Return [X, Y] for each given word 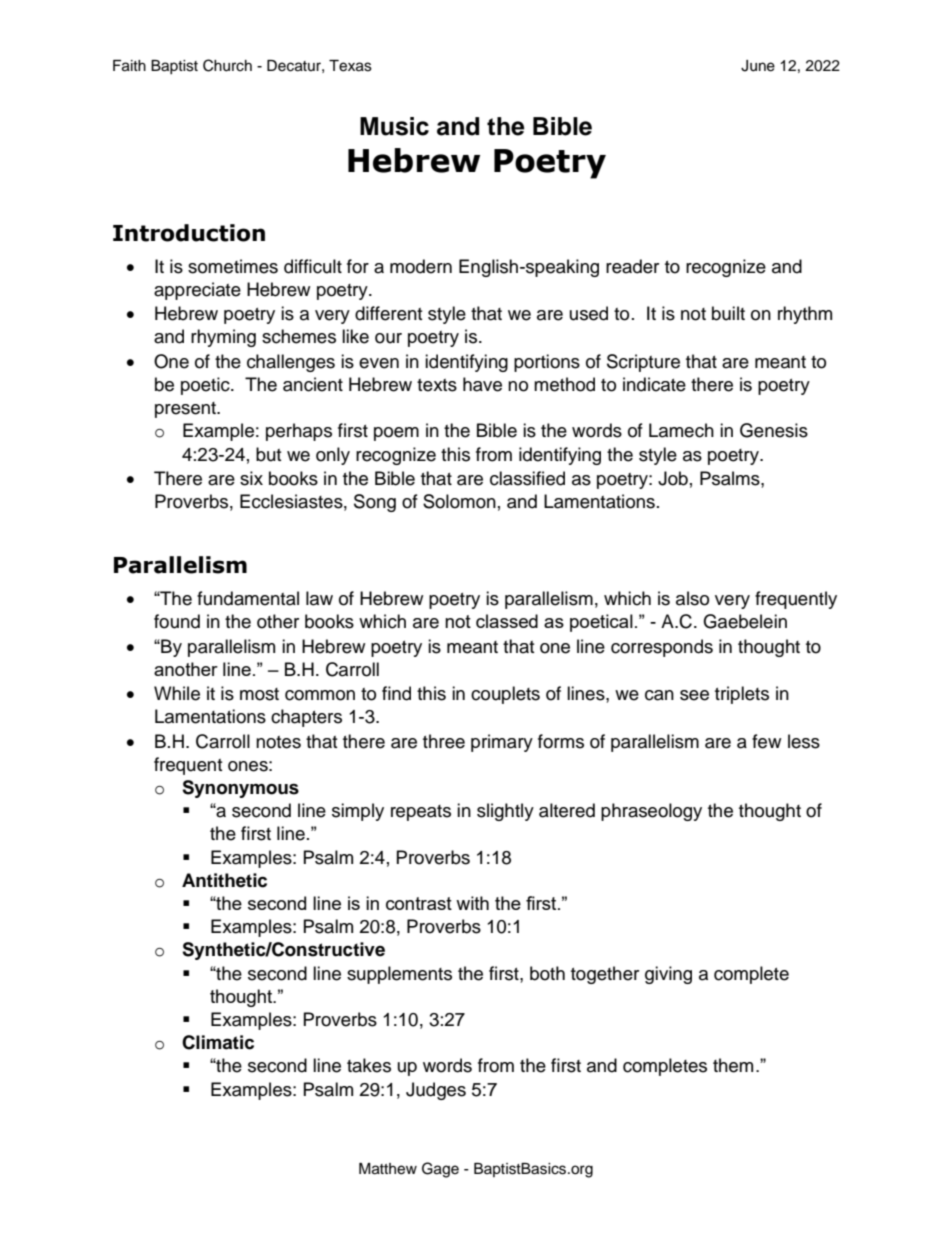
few [766, 741]
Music [394, 126]
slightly [505, 812]
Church [227, 65]
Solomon [459, 501]
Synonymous [240, 789]
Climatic [218, 1042]
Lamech [681, 430]
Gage [440, 1170]
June [758, 66]
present [187, 410]
